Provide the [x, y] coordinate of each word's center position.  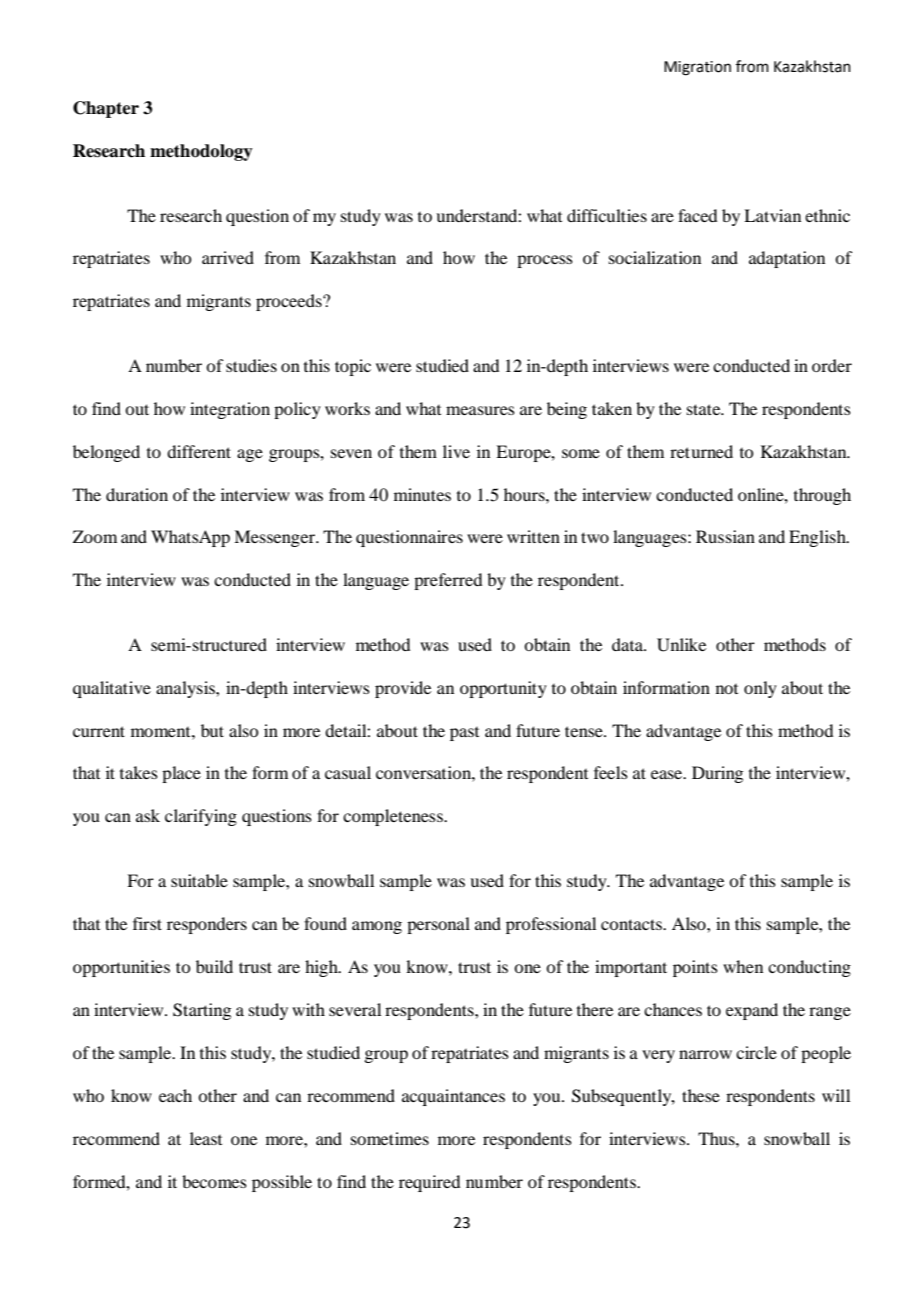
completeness [394, 817]
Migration [697, 68]
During [717, 774]
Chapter [106, 109]
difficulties [607, 215]
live [456, 451]
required [429, 1183]
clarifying [201, 817]
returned [701, 451]
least [206, 1138]
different [199, 451]
